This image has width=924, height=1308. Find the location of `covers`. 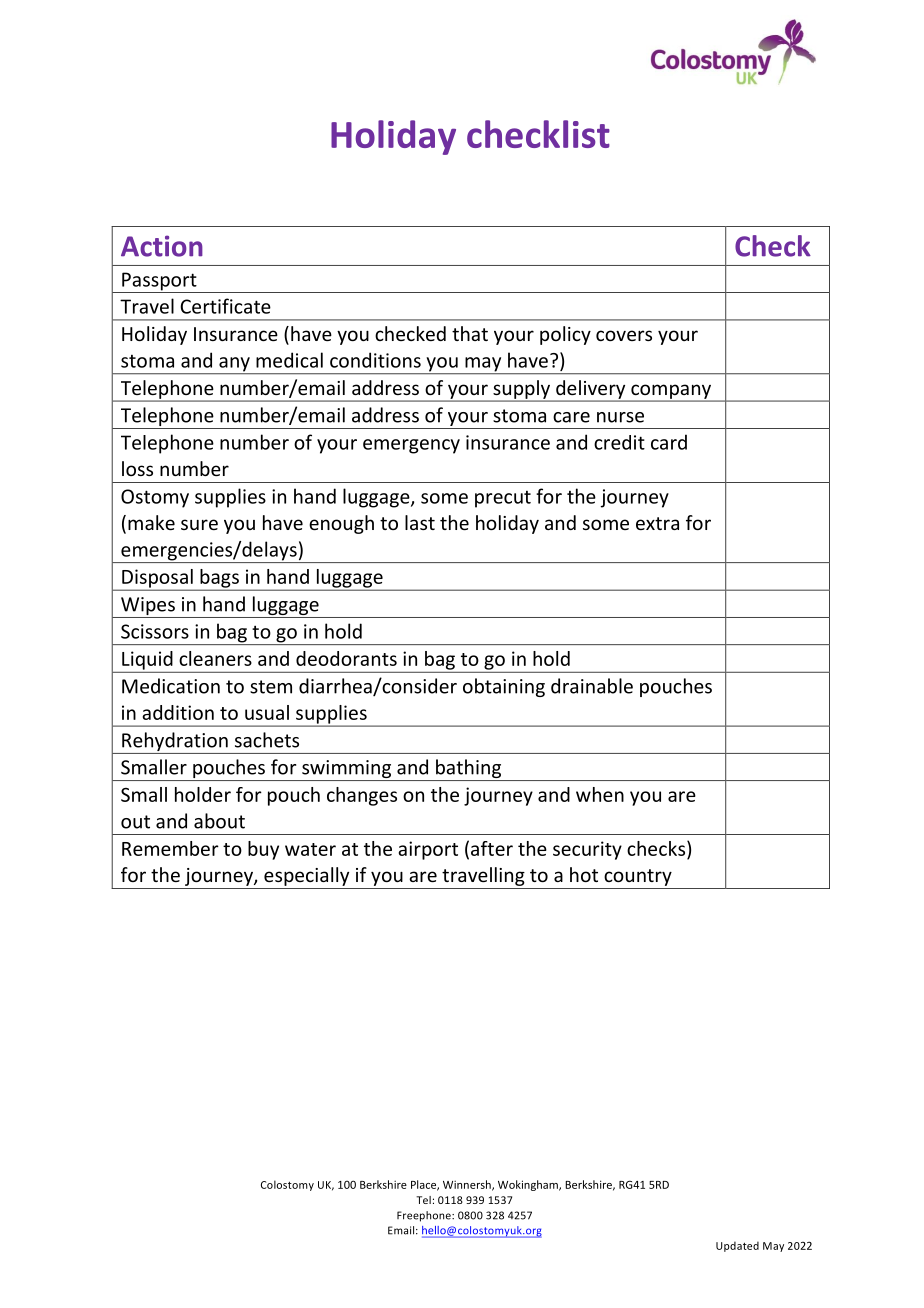

covers is located at coordinates (624, 335).
